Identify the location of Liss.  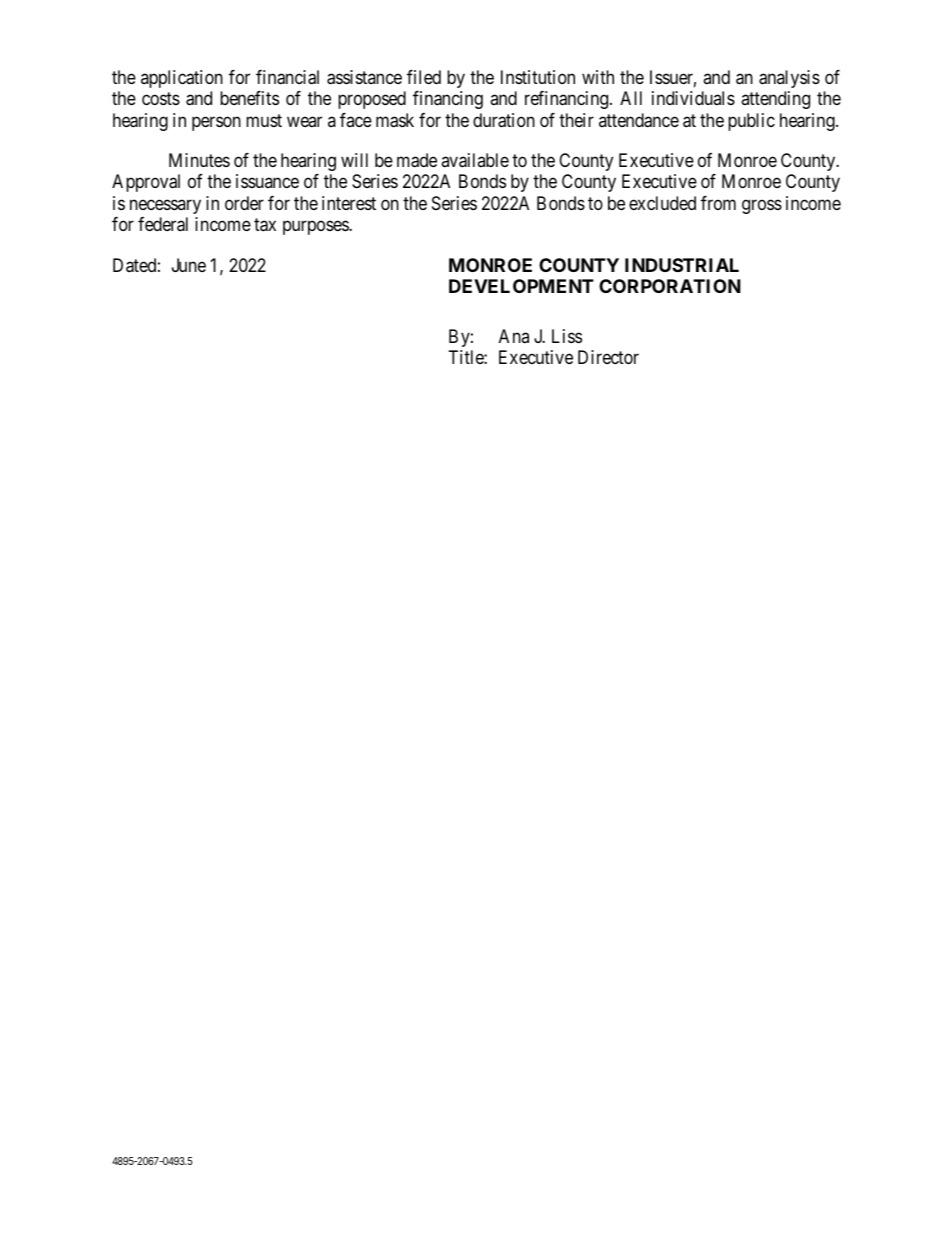
(567, 336).
